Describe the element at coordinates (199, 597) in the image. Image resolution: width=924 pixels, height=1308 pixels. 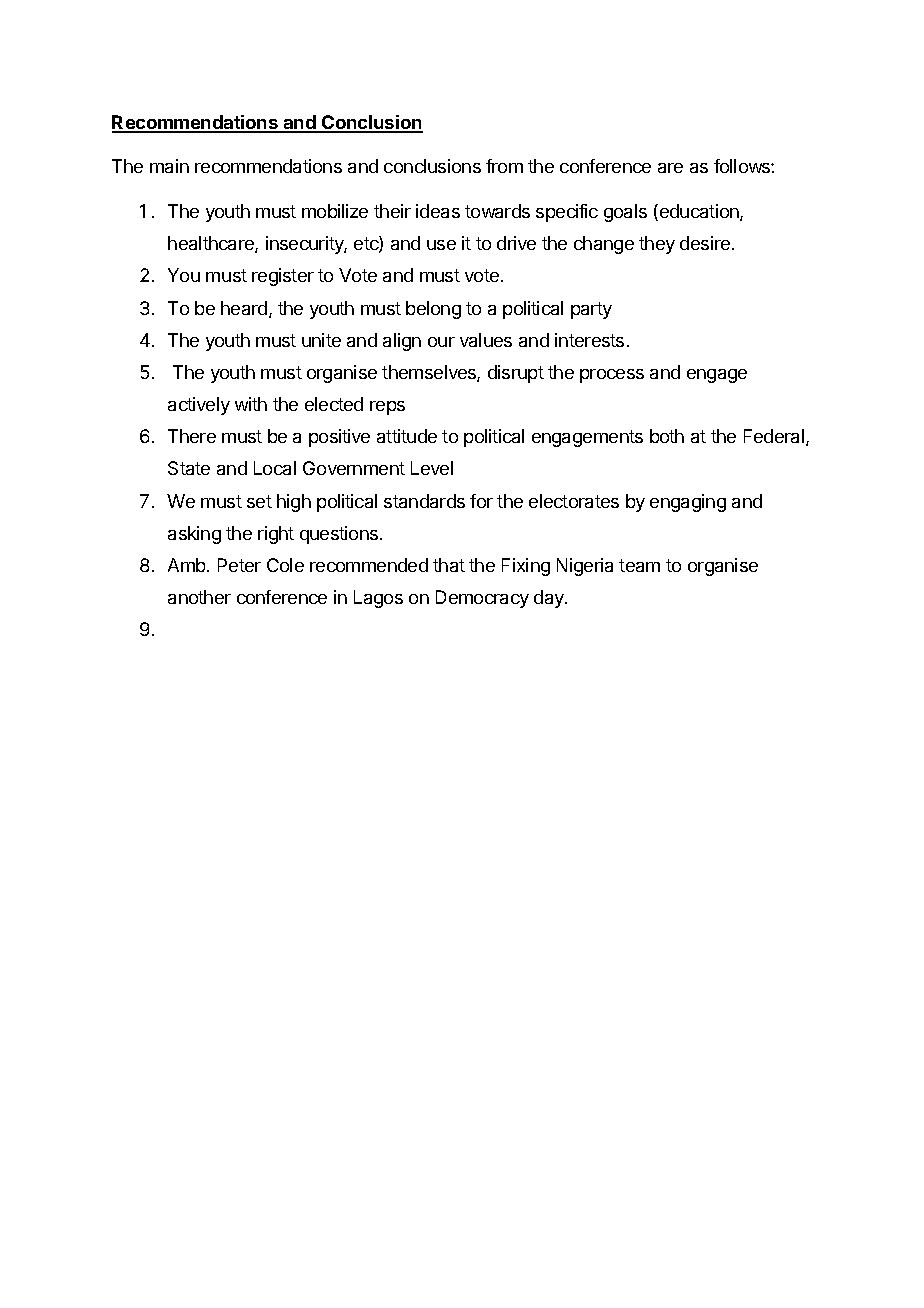
I see `another` at that location.
